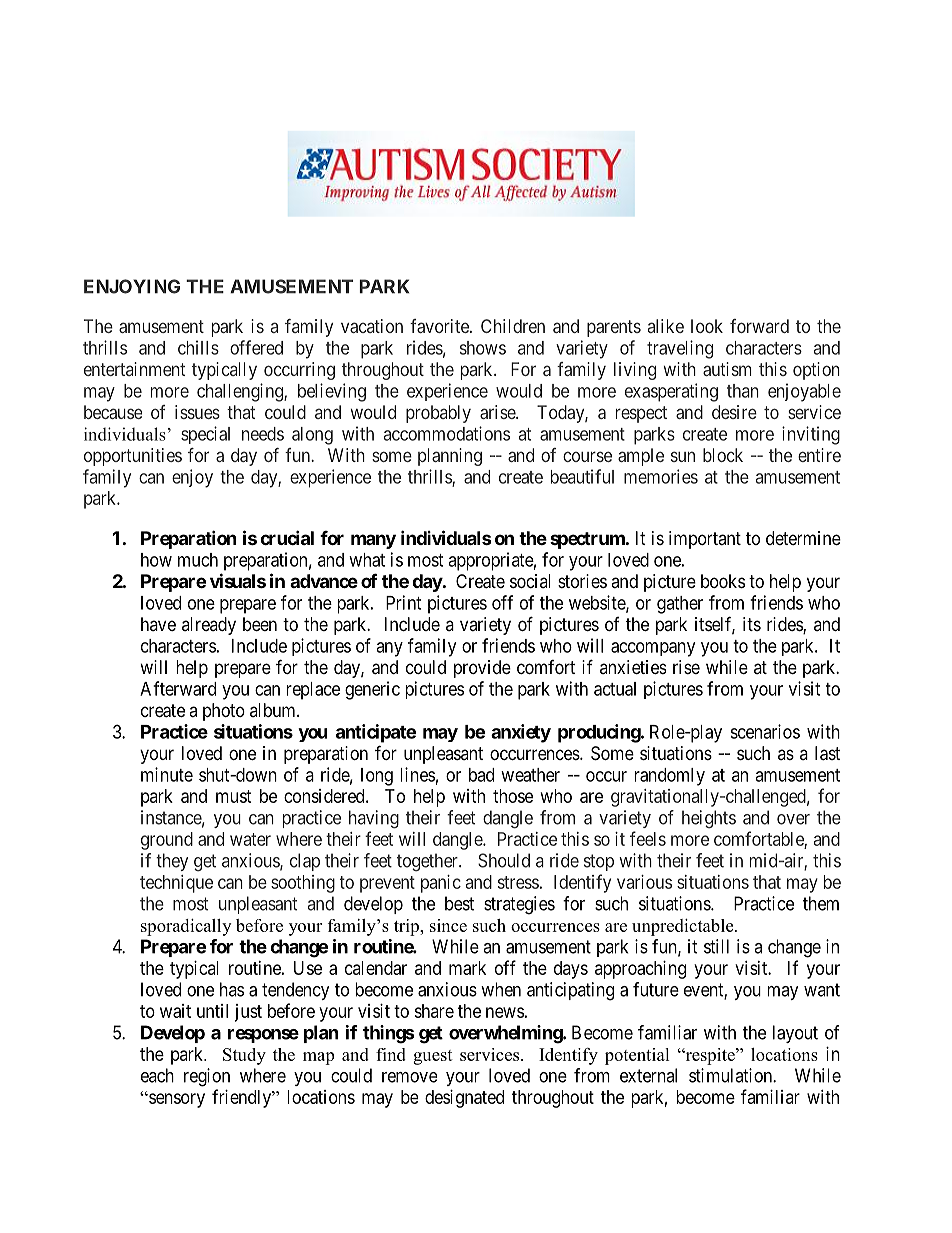 This screenshot has width=952, height=1233. I want to click on autism, so click(727, 369).
